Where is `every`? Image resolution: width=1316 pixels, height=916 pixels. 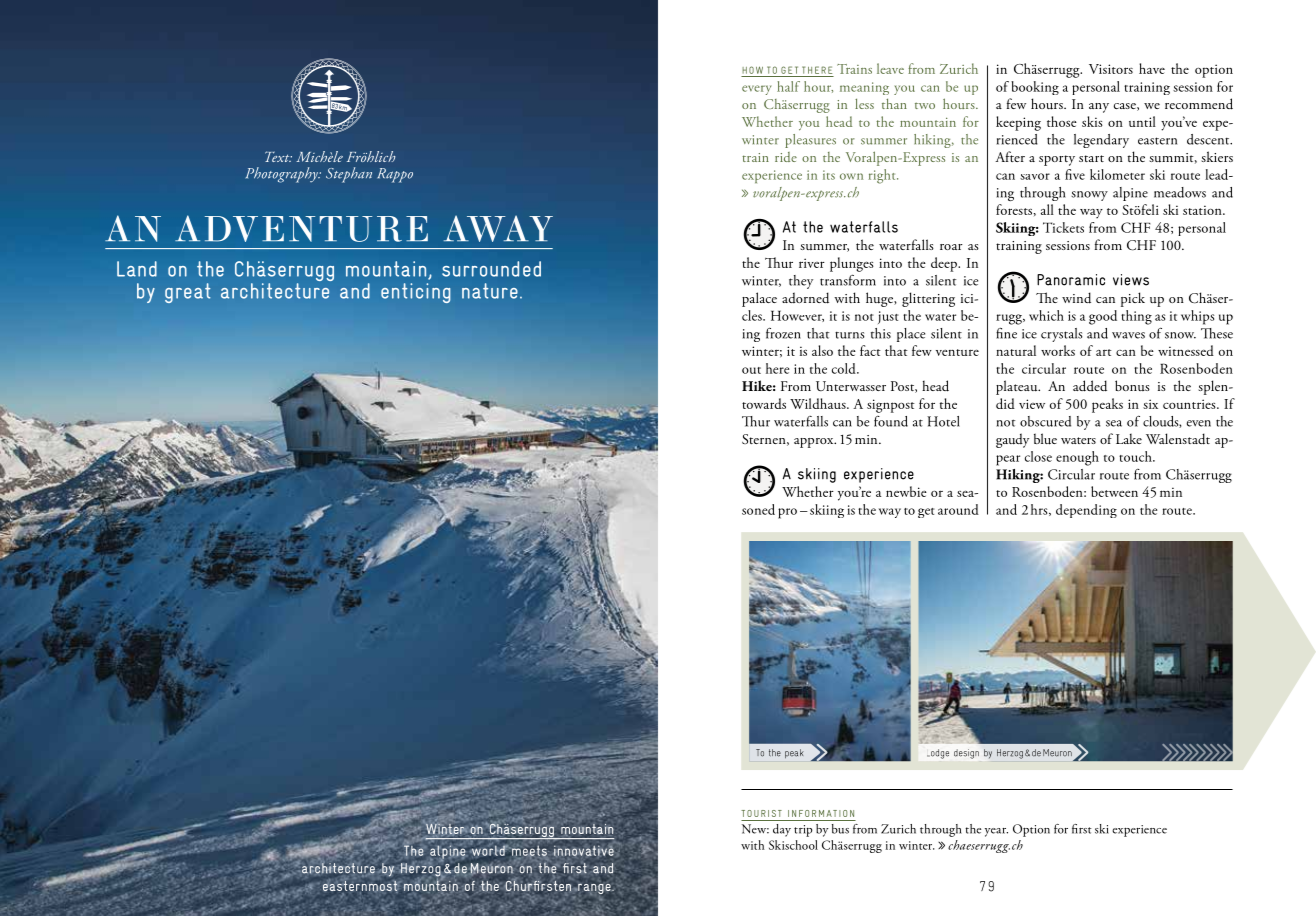 every is located at coordinates (756, 90).
